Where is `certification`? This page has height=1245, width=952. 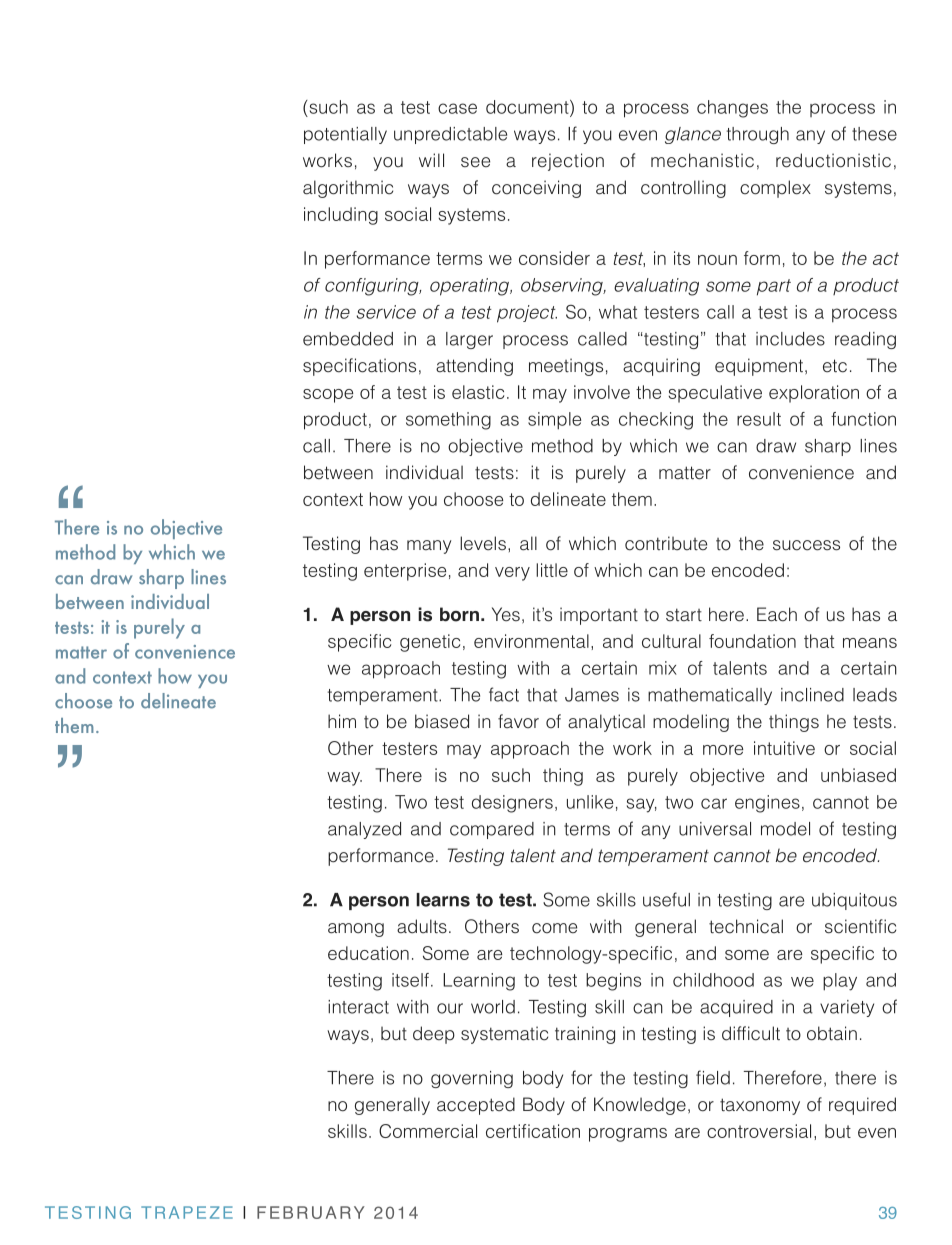
certification is located at coordinates (533, 1131).
